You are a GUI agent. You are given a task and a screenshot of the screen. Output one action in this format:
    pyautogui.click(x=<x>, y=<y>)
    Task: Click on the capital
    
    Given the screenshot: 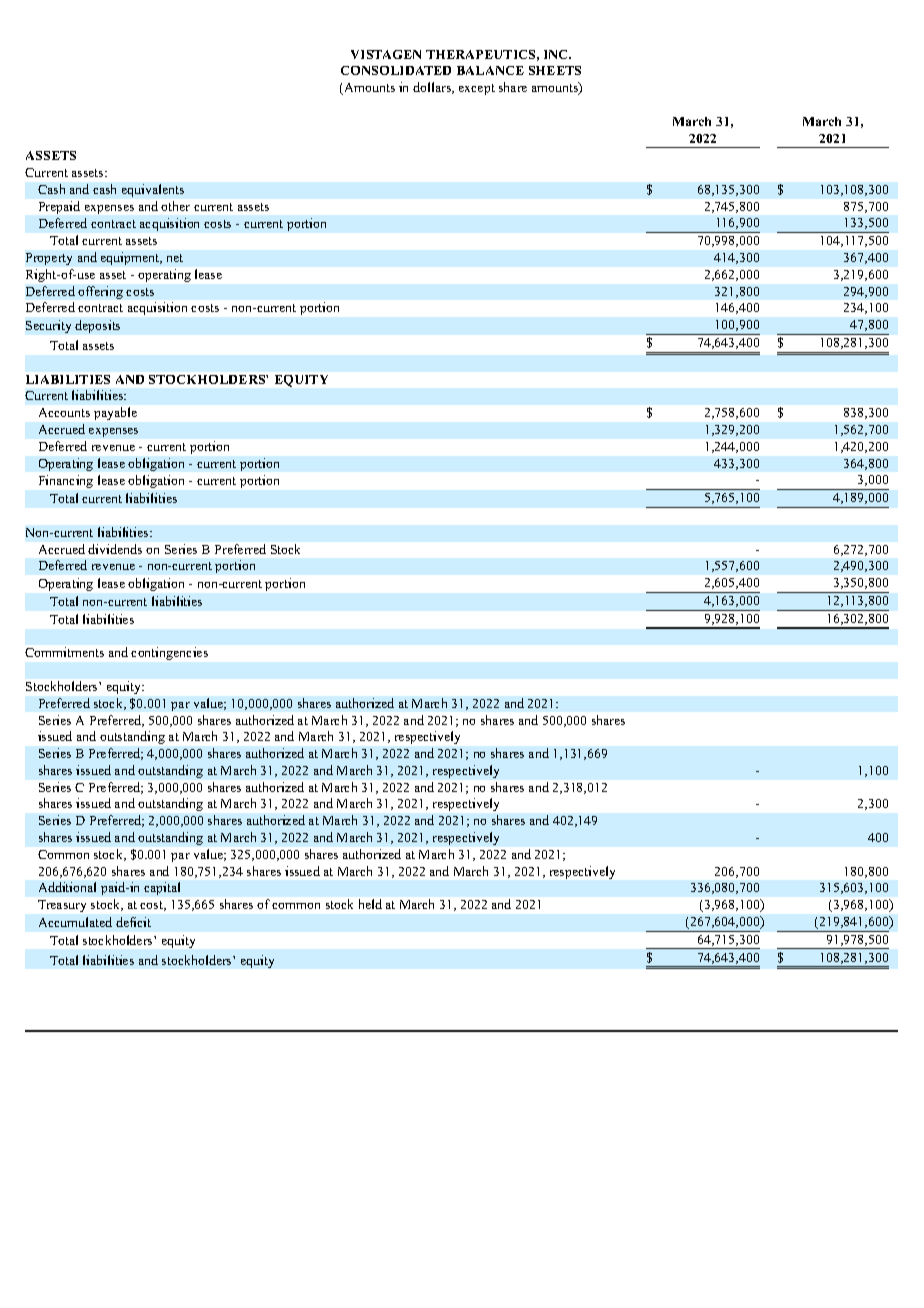 What is the action you would take?
    pyautogui.click(x=162, y=888)
